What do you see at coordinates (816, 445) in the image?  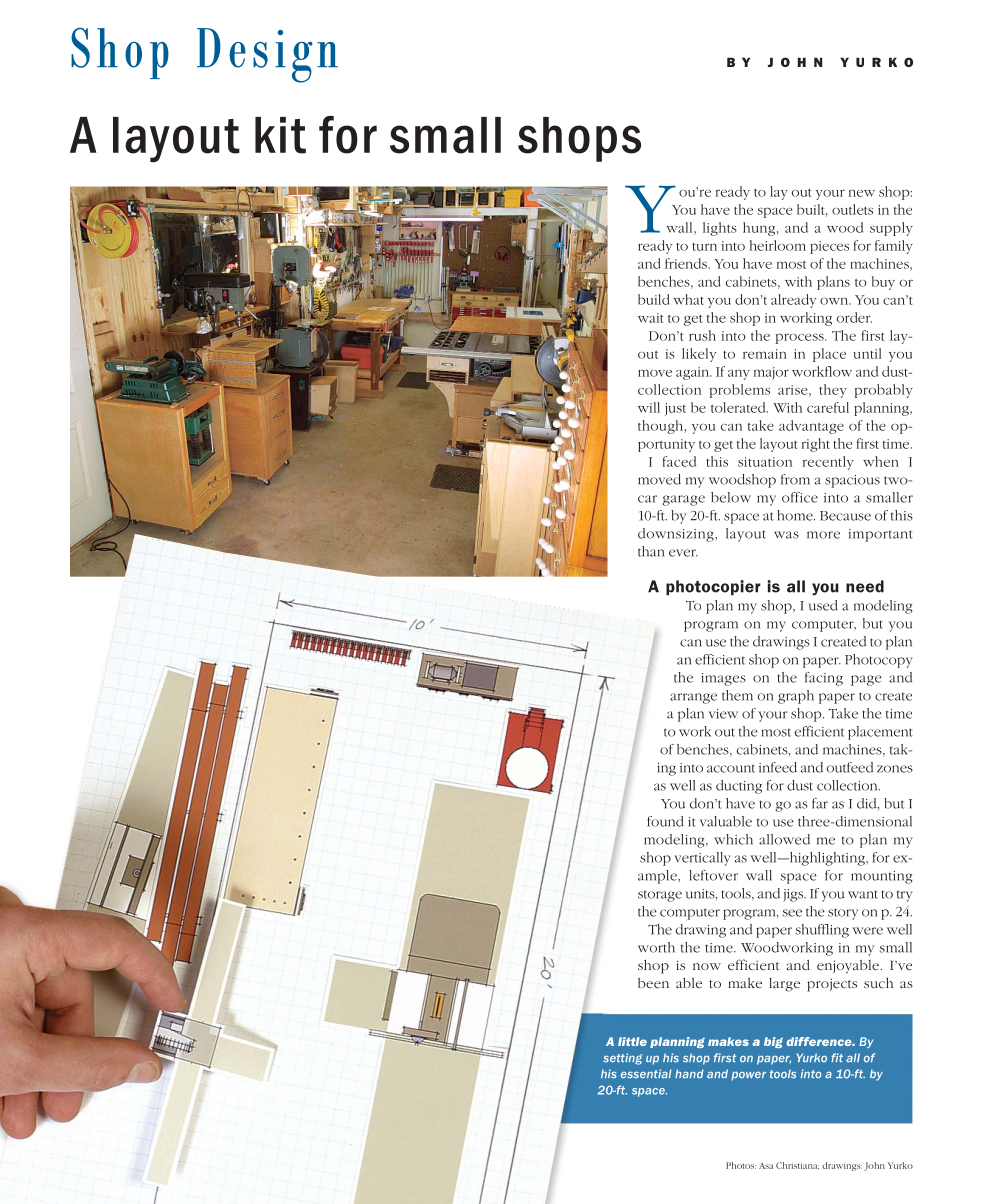 I see `right` at bounding box center [816, 445].
